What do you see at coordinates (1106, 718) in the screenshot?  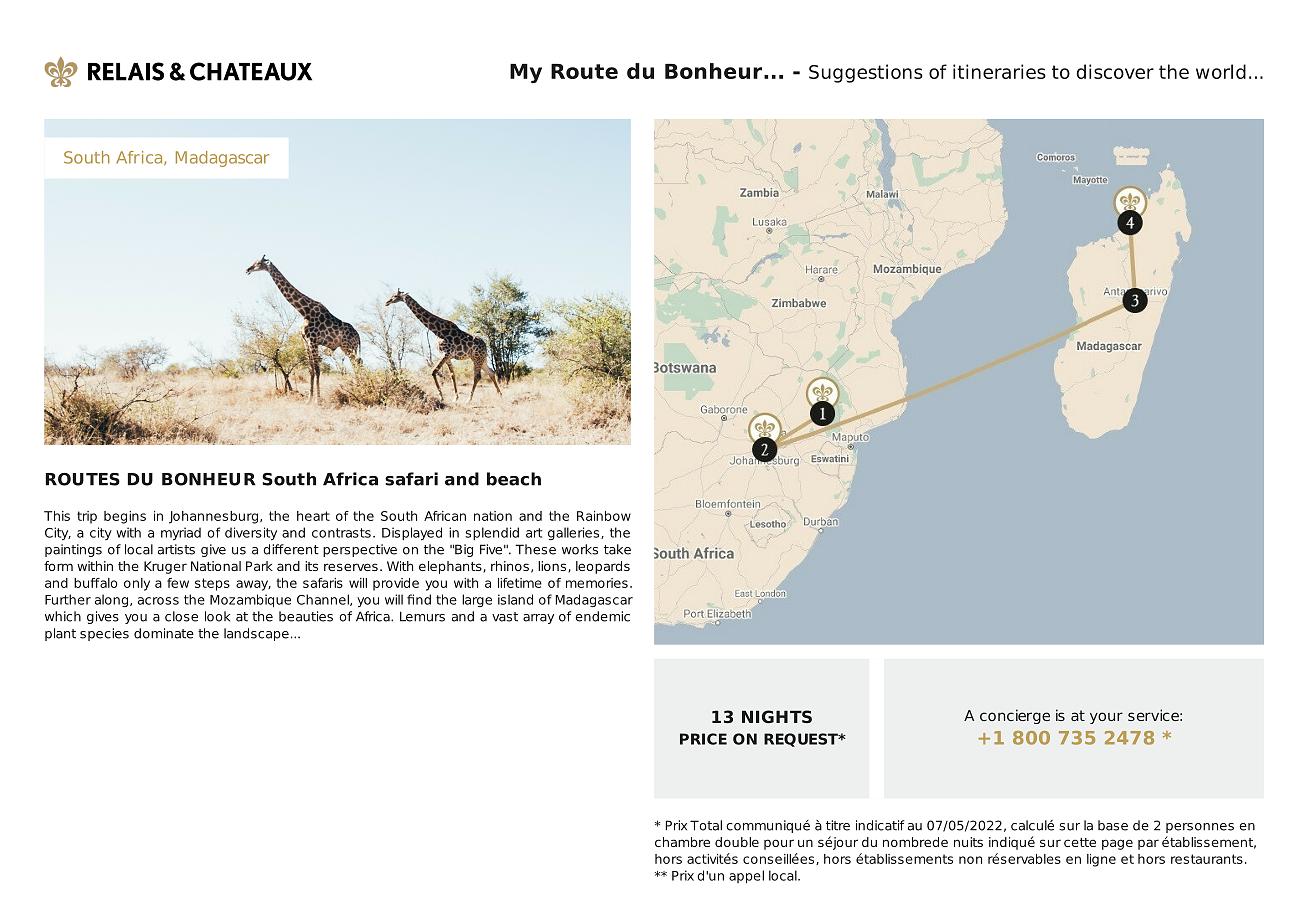 I see `your` at bounding box center [1106, 718].
